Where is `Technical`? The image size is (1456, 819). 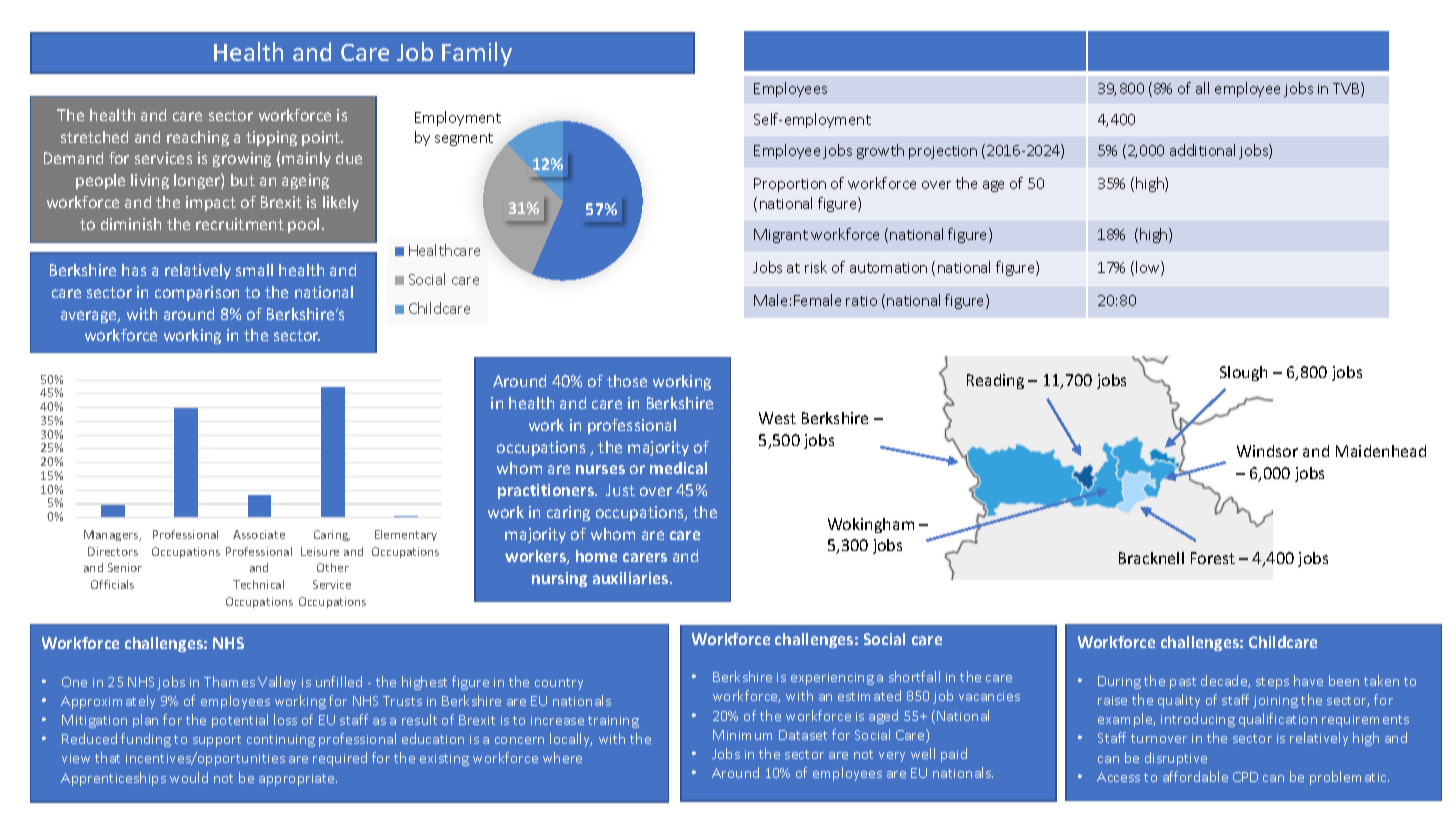
Technical is located at coordinates (258, 584).
